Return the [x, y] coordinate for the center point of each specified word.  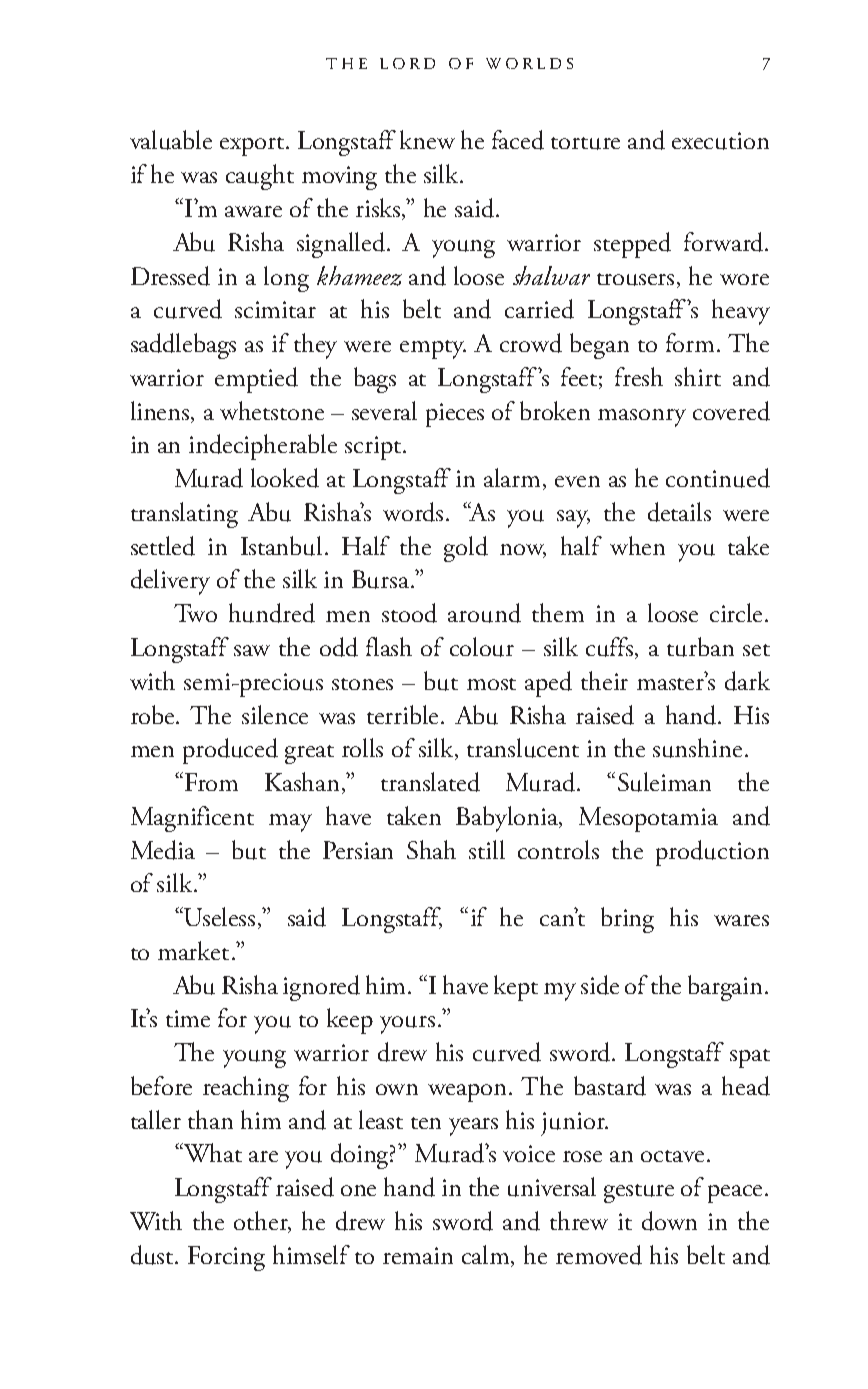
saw [252, 650]
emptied [256, 380]
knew [427, 139]
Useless [219, 916]
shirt [698, 376]
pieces [455, 415]
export [253, 146]
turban [700, 647]
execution [720, 141]
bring [627, 920]
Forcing [226, 1258]
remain [418, 1255]
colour [482, 647]
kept [516, 988]
